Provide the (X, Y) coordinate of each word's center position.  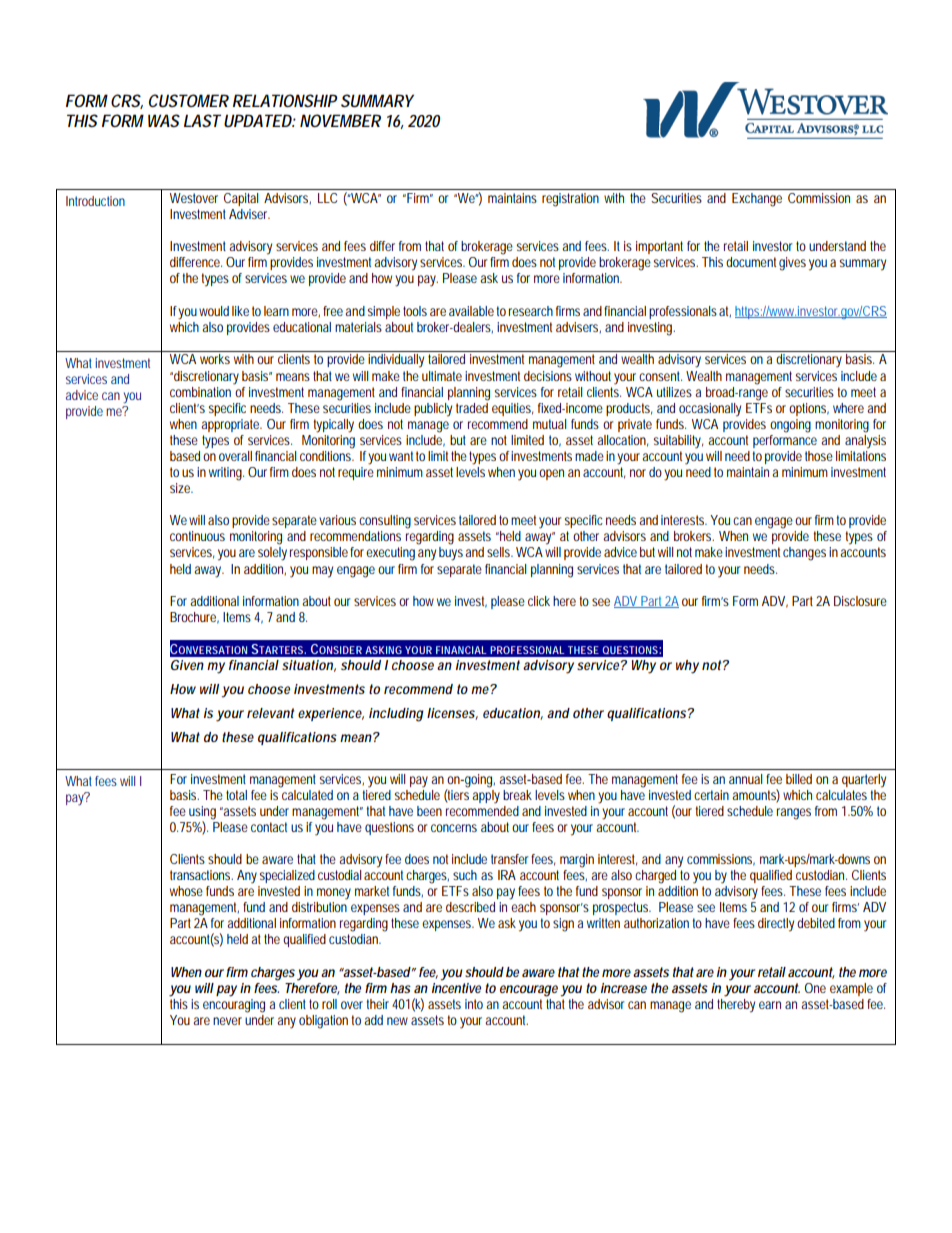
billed (799, 779)
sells (500, 552)
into (474, 1004)
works (215, 359)
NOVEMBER (340, 120)
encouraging (234, 1004)
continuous (197, 536)
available (471, 311)
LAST (202, 120)
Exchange (757, 200)
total (236, 795)
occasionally (710, 410)
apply (486, 795)
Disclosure (860, 601)
